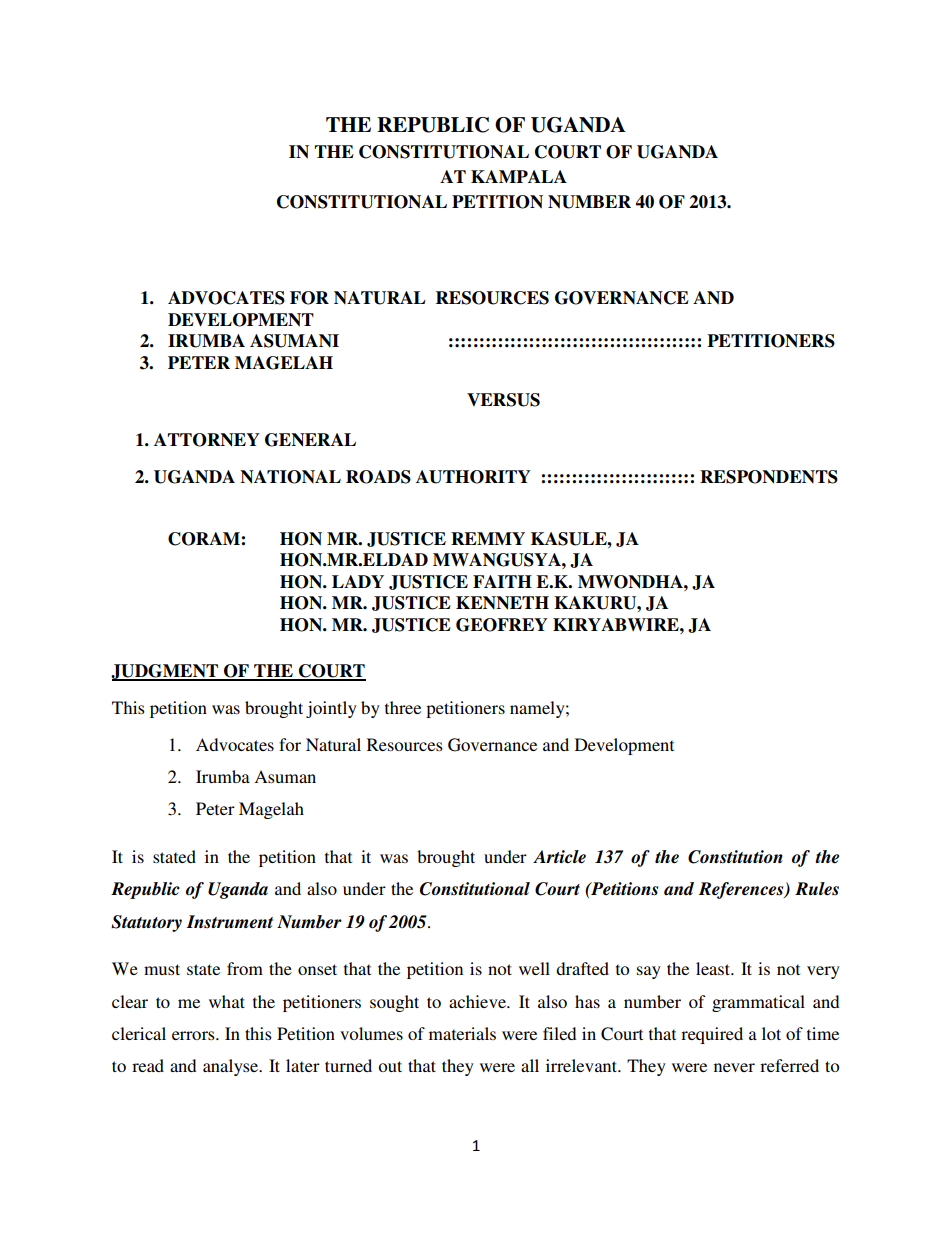 The image size is (952, 1233). What do you see at coordinates (502, 603) in the image?
I see `KENNETH` at bounding box center [502, 603].
